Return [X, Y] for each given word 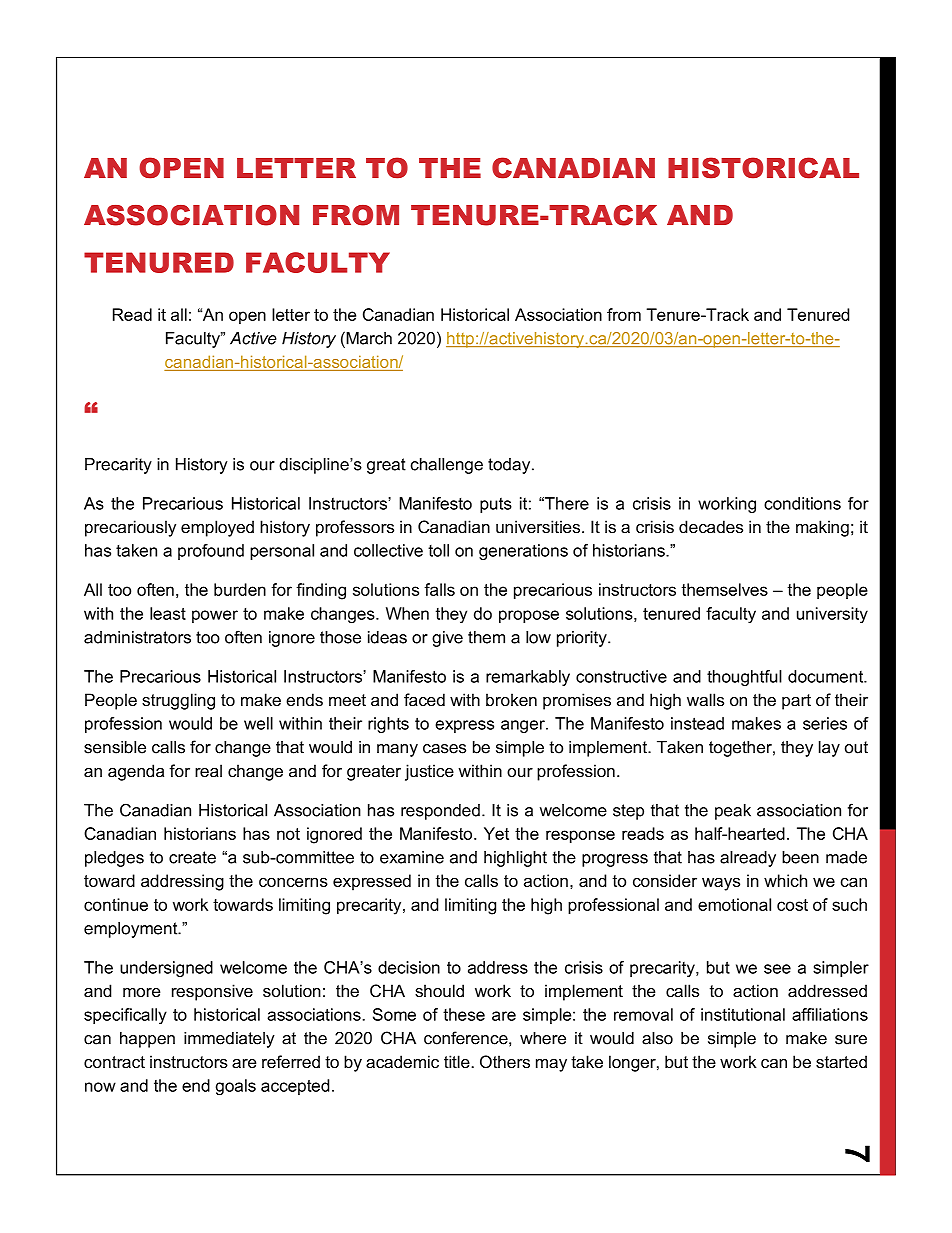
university [832, 615]
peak [733, 812]
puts [496, 505]
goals [236, 1087]
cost [792, 905]
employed [217, 528]
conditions [802, 503]
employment [132, 930]
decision [409, 967]
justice [429, 772]
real [208, 770]
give [447, 639]
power [215, 616]
